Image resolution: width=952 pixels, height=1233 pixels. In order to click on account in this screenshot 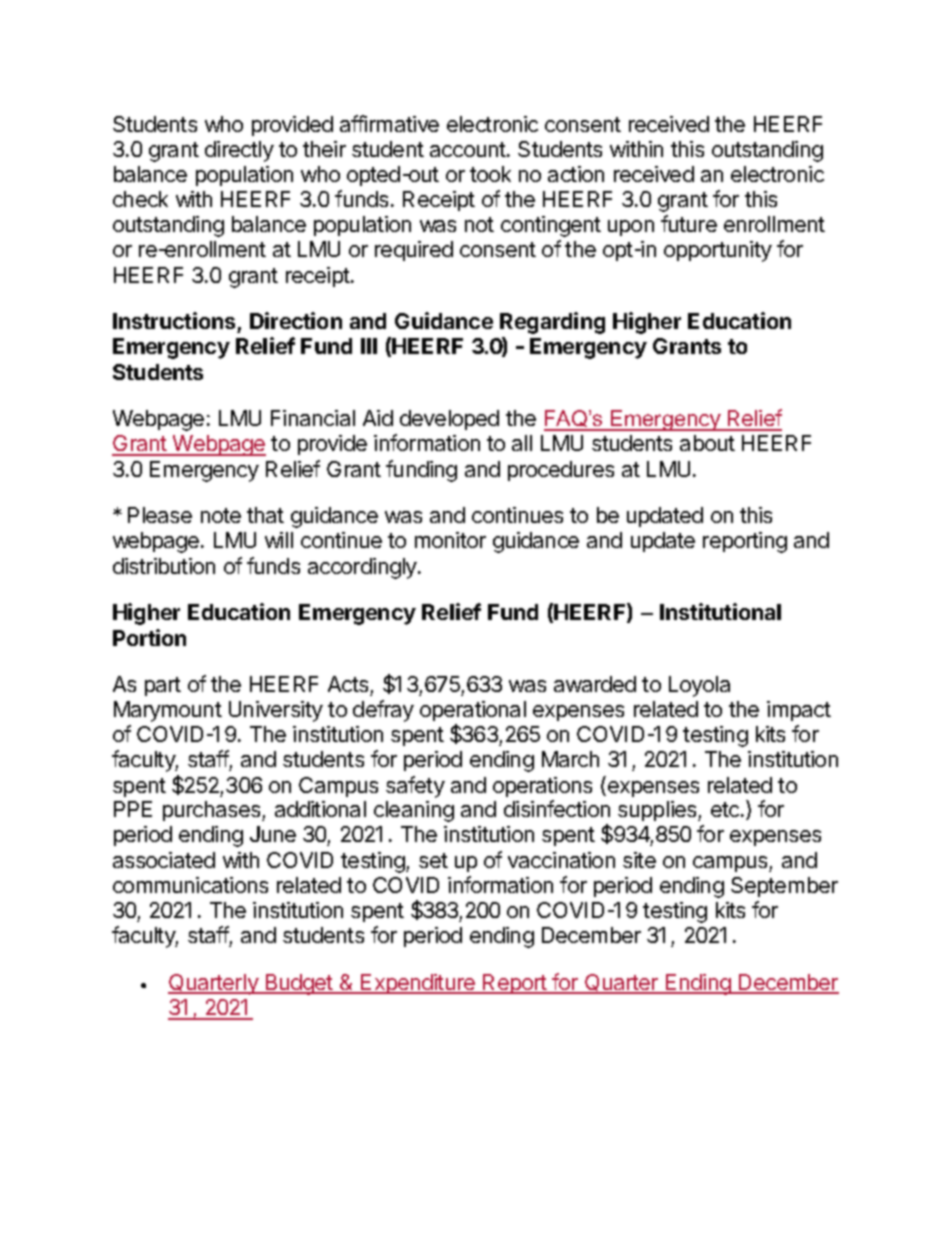, I will do `click(469, 149)`.
